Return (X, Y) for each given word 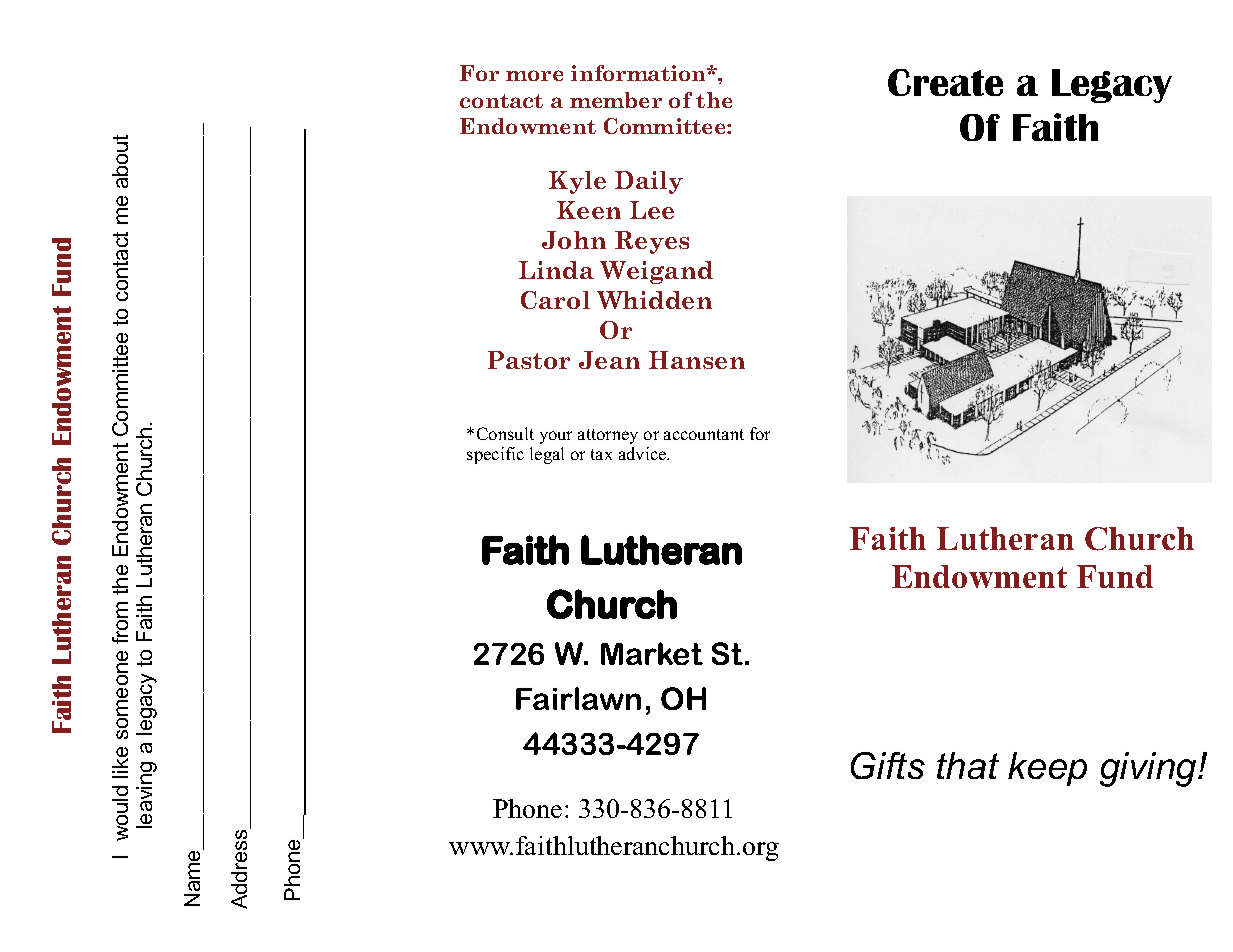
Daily (649, 182)
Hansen (697, 360)
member (616, 100)
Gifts (888, 765)
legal (547, 455)
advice (644, 453)
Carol (555, 300)
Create (945, 82)
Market (652, 653)
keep (1047, 769)
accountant (704, 434)
